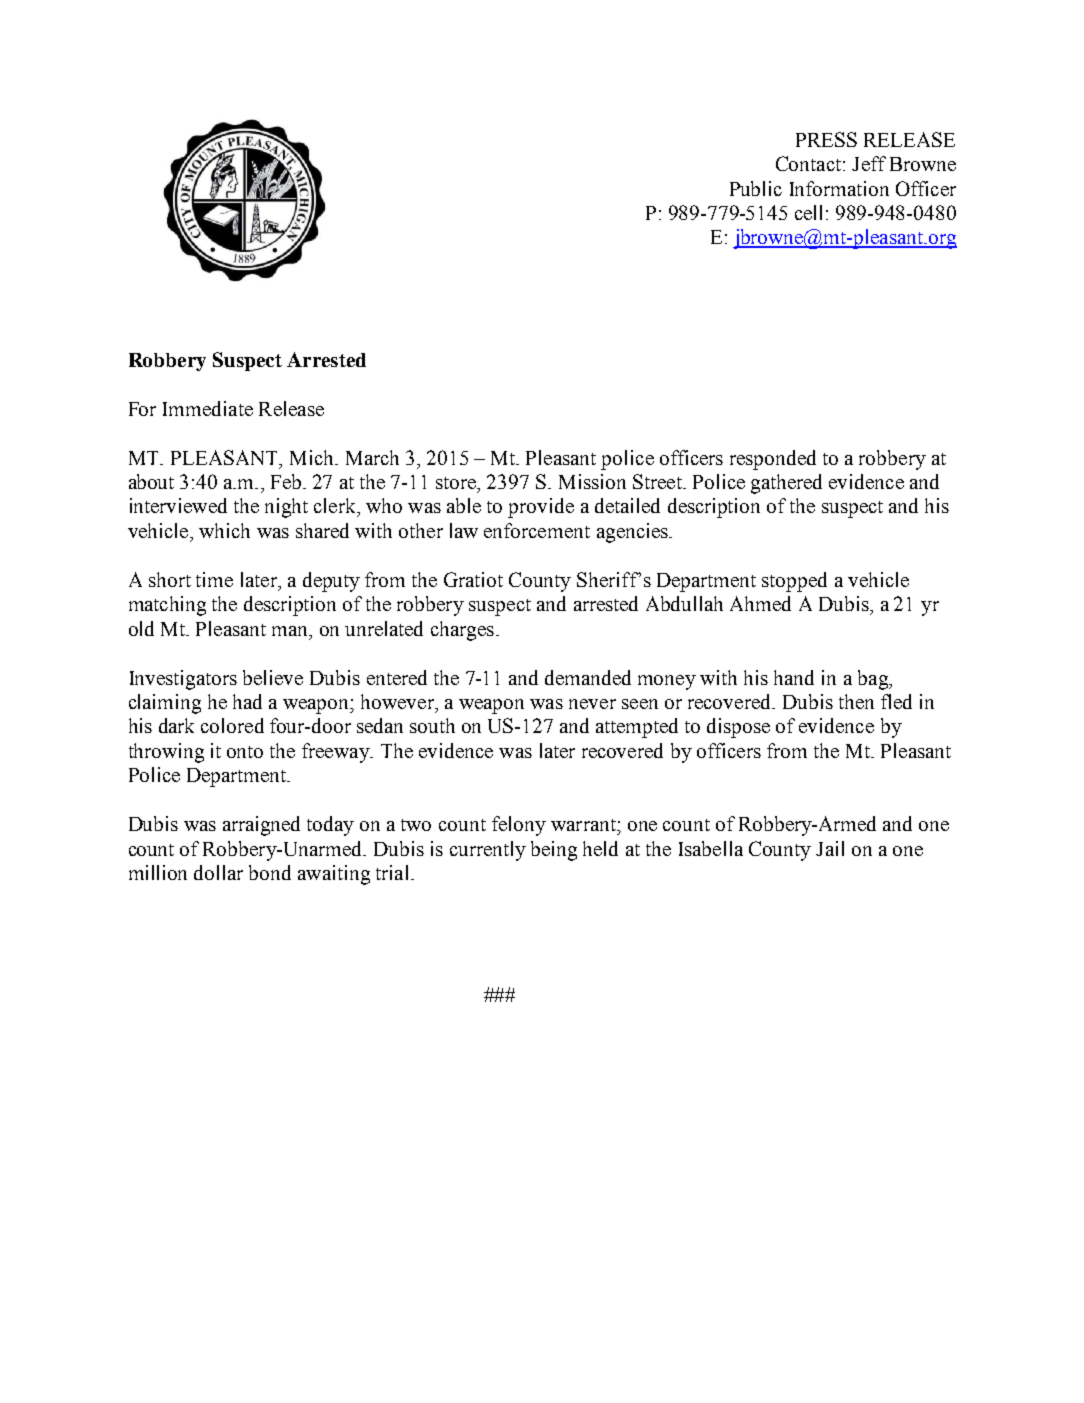 Image resolution: width=1084 pixels, height=1403 pixels. What do you see at coordinates (488, 851) in the image?
I see `currently` at bounding box center [488, 851].
